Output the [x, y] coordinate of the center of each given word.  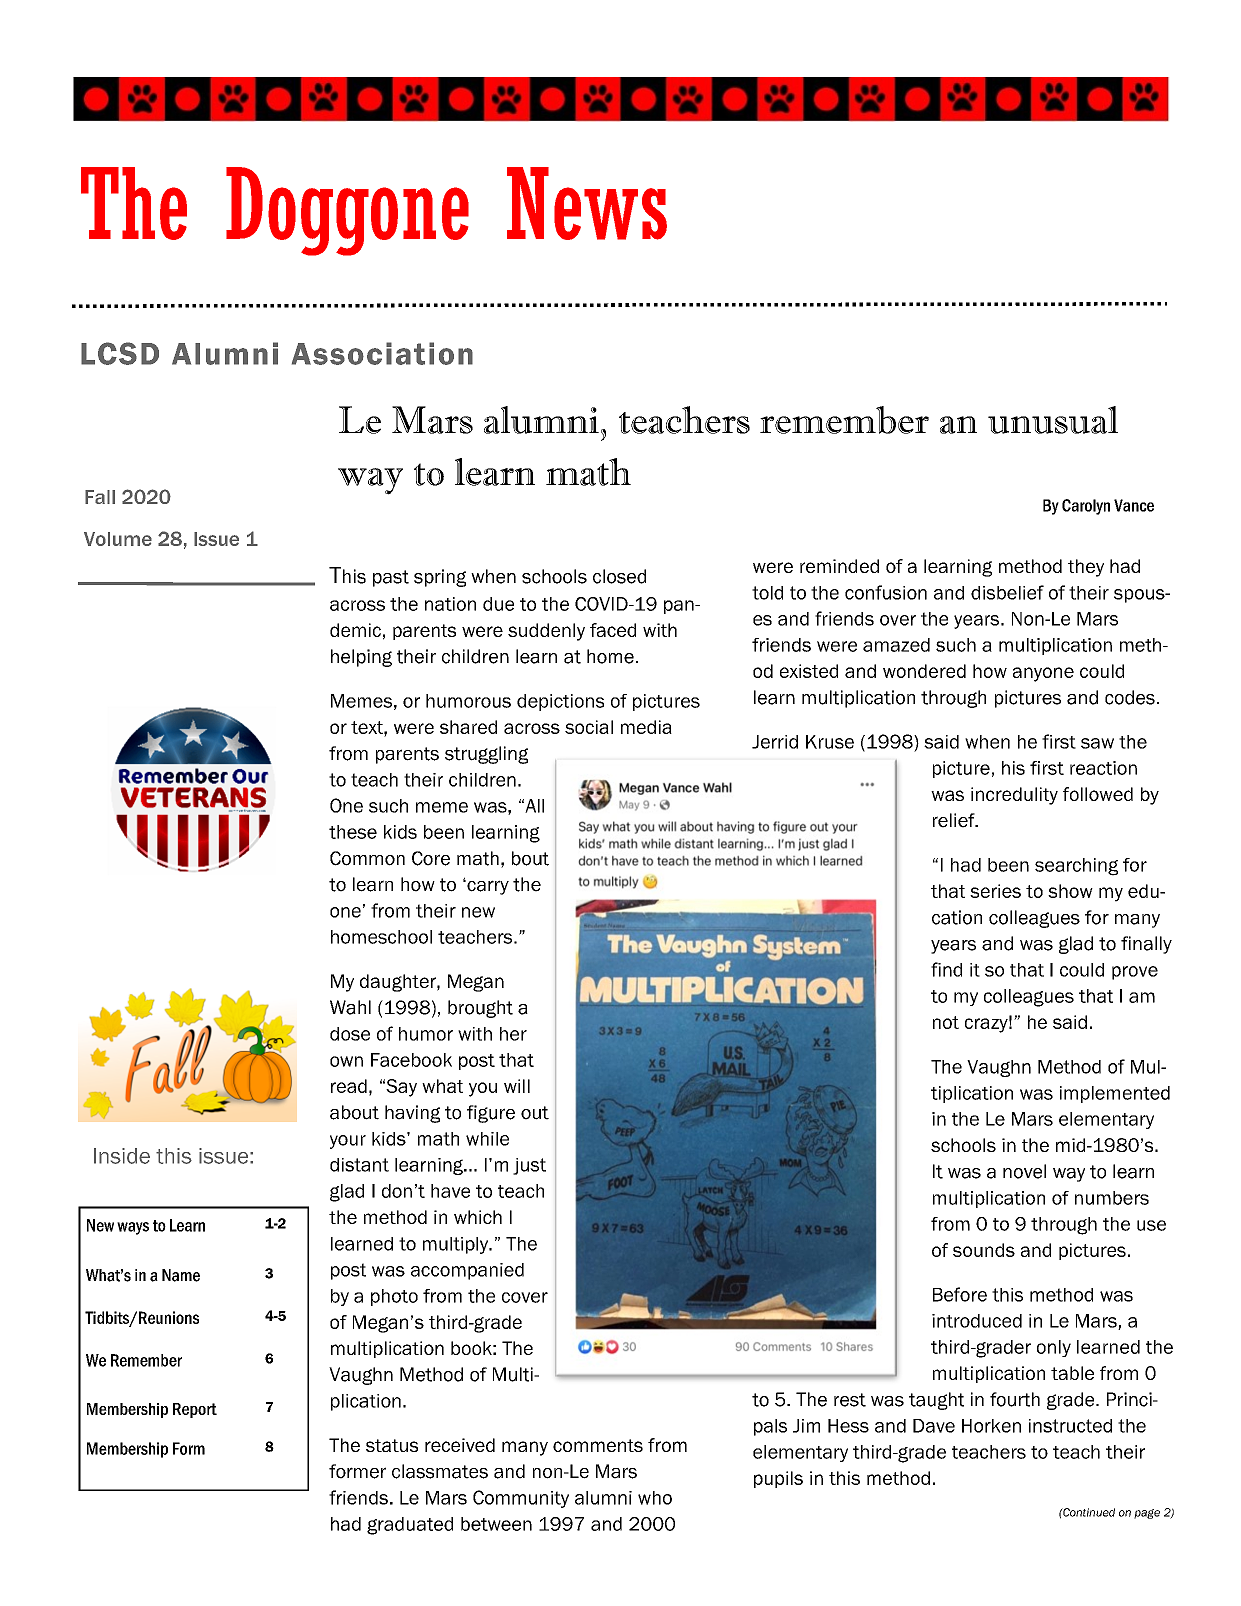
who [655, 1498]
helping [361, 658]
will [517, 1086]
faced [613, 630]
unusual [1053, 420]
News [587, 203]
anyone [1043, 674]
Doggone [347, 211]
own [346, 1061]
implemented [1115, 1094]
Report [195, 1410]
